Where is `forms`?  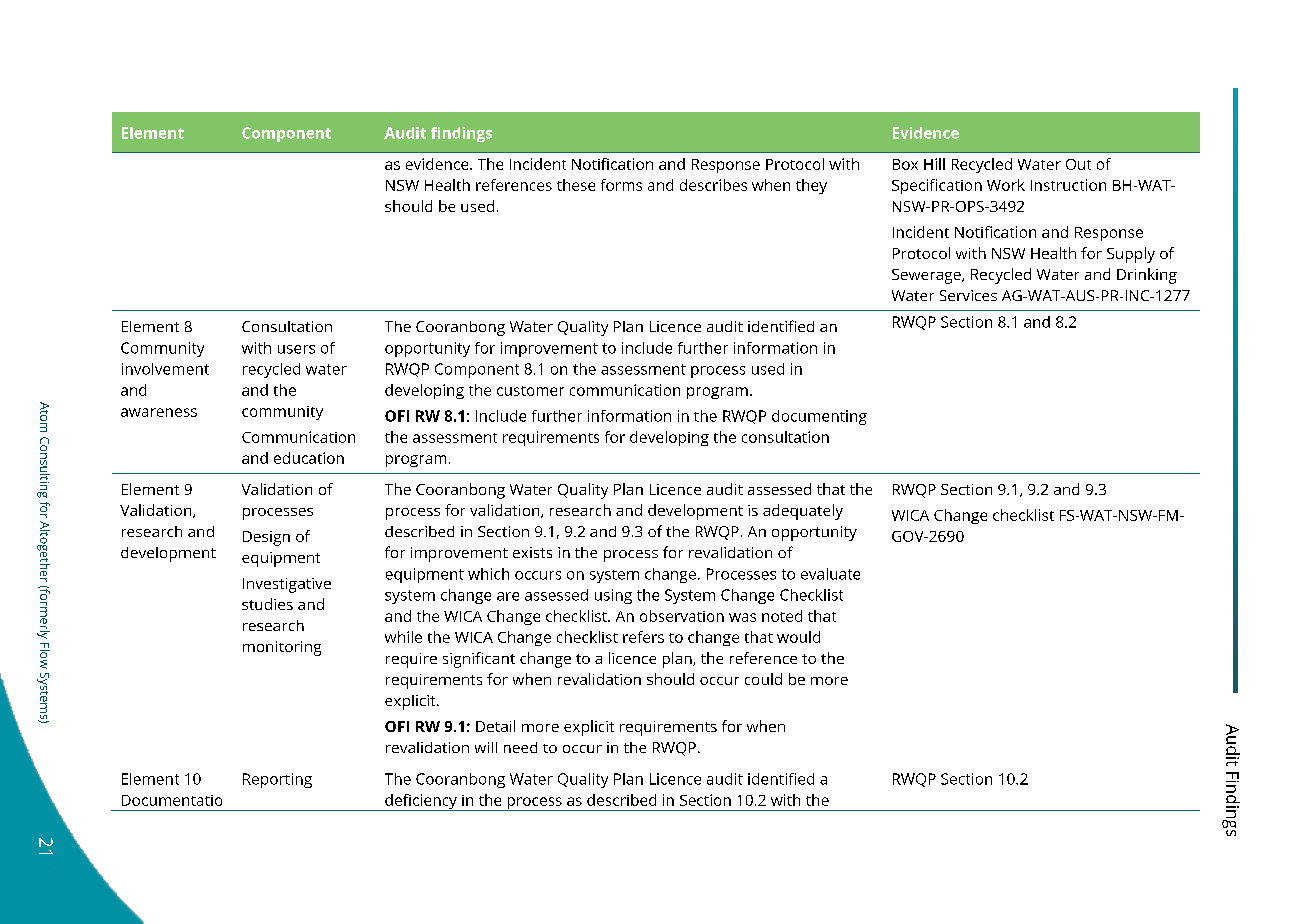 forms is located at coordinates (621, 185).
